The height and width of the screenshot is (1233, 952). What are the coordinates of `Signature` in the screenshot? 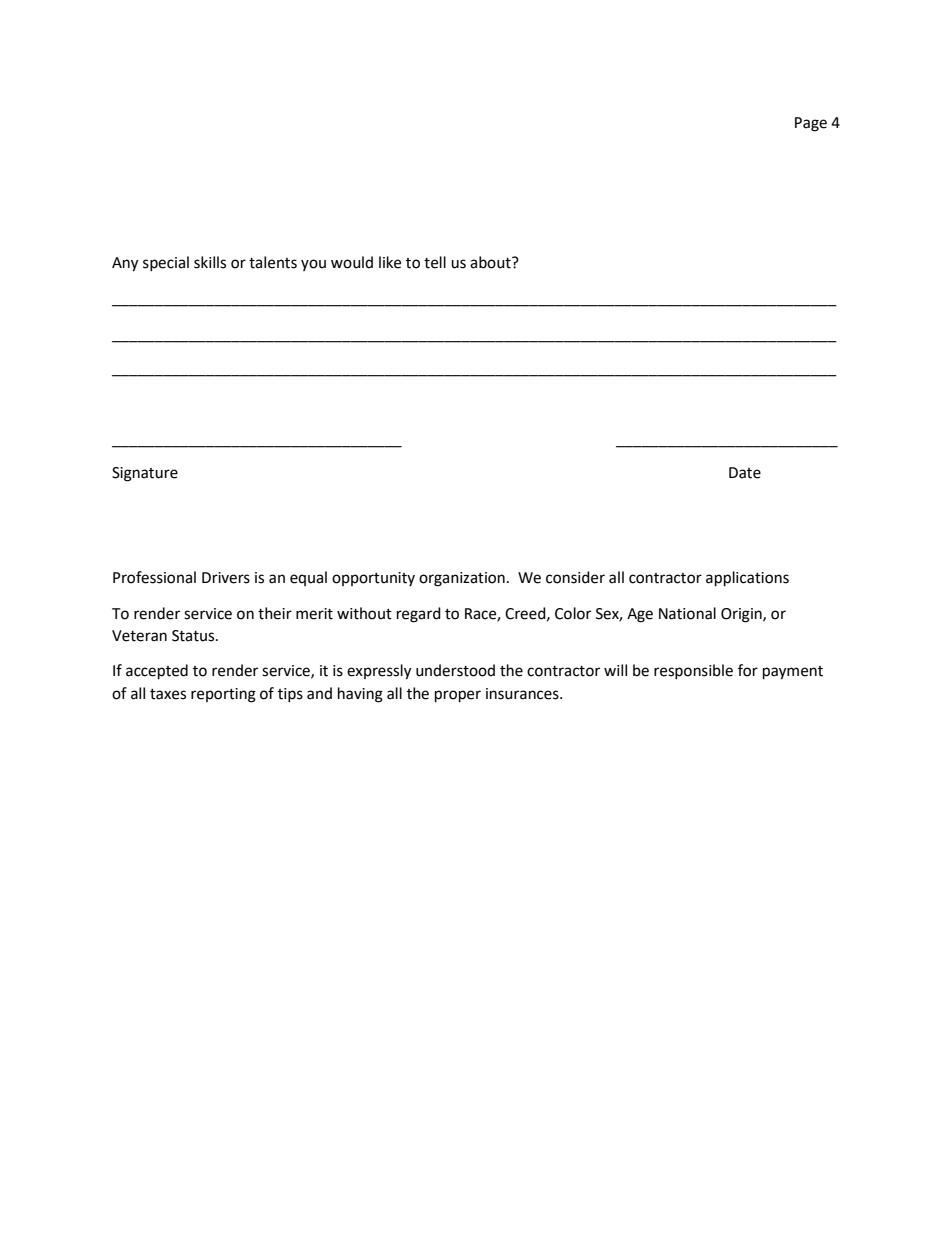 It's located at (145, 474).
